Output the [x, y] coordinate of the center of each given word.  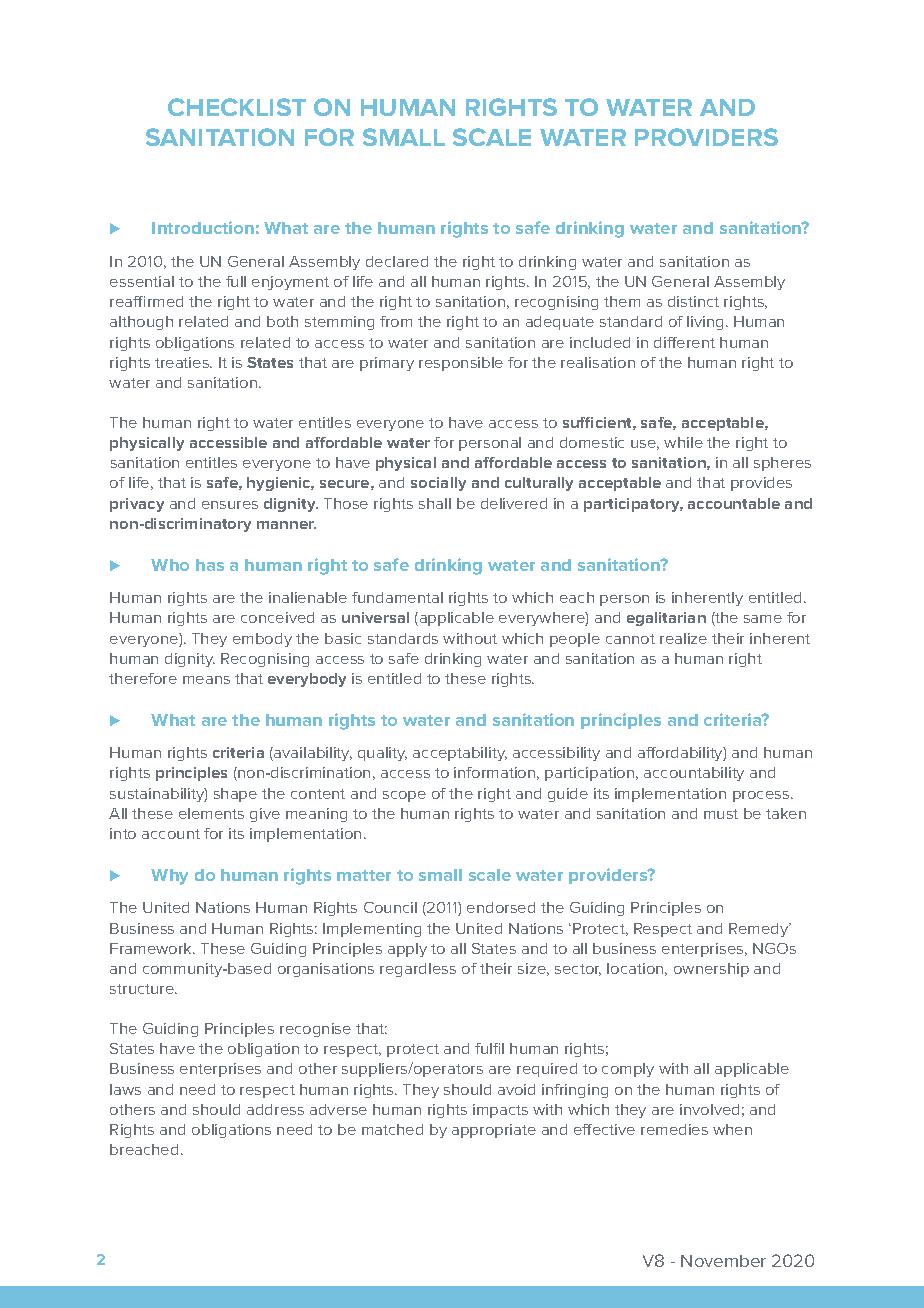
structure [143, 989]
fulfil [489, 1048]
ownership [711, 970]
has [210, 565]
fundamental [397, 597]
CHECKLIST [237, 107]
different [684, 342]
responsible [461, 364]
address [275, 1109]
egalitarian [666, 619]
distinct [693, 301]
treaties [183, 362]
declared [397, 261]
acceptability [460, 754]
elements [211, 813]
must [721, 814]
